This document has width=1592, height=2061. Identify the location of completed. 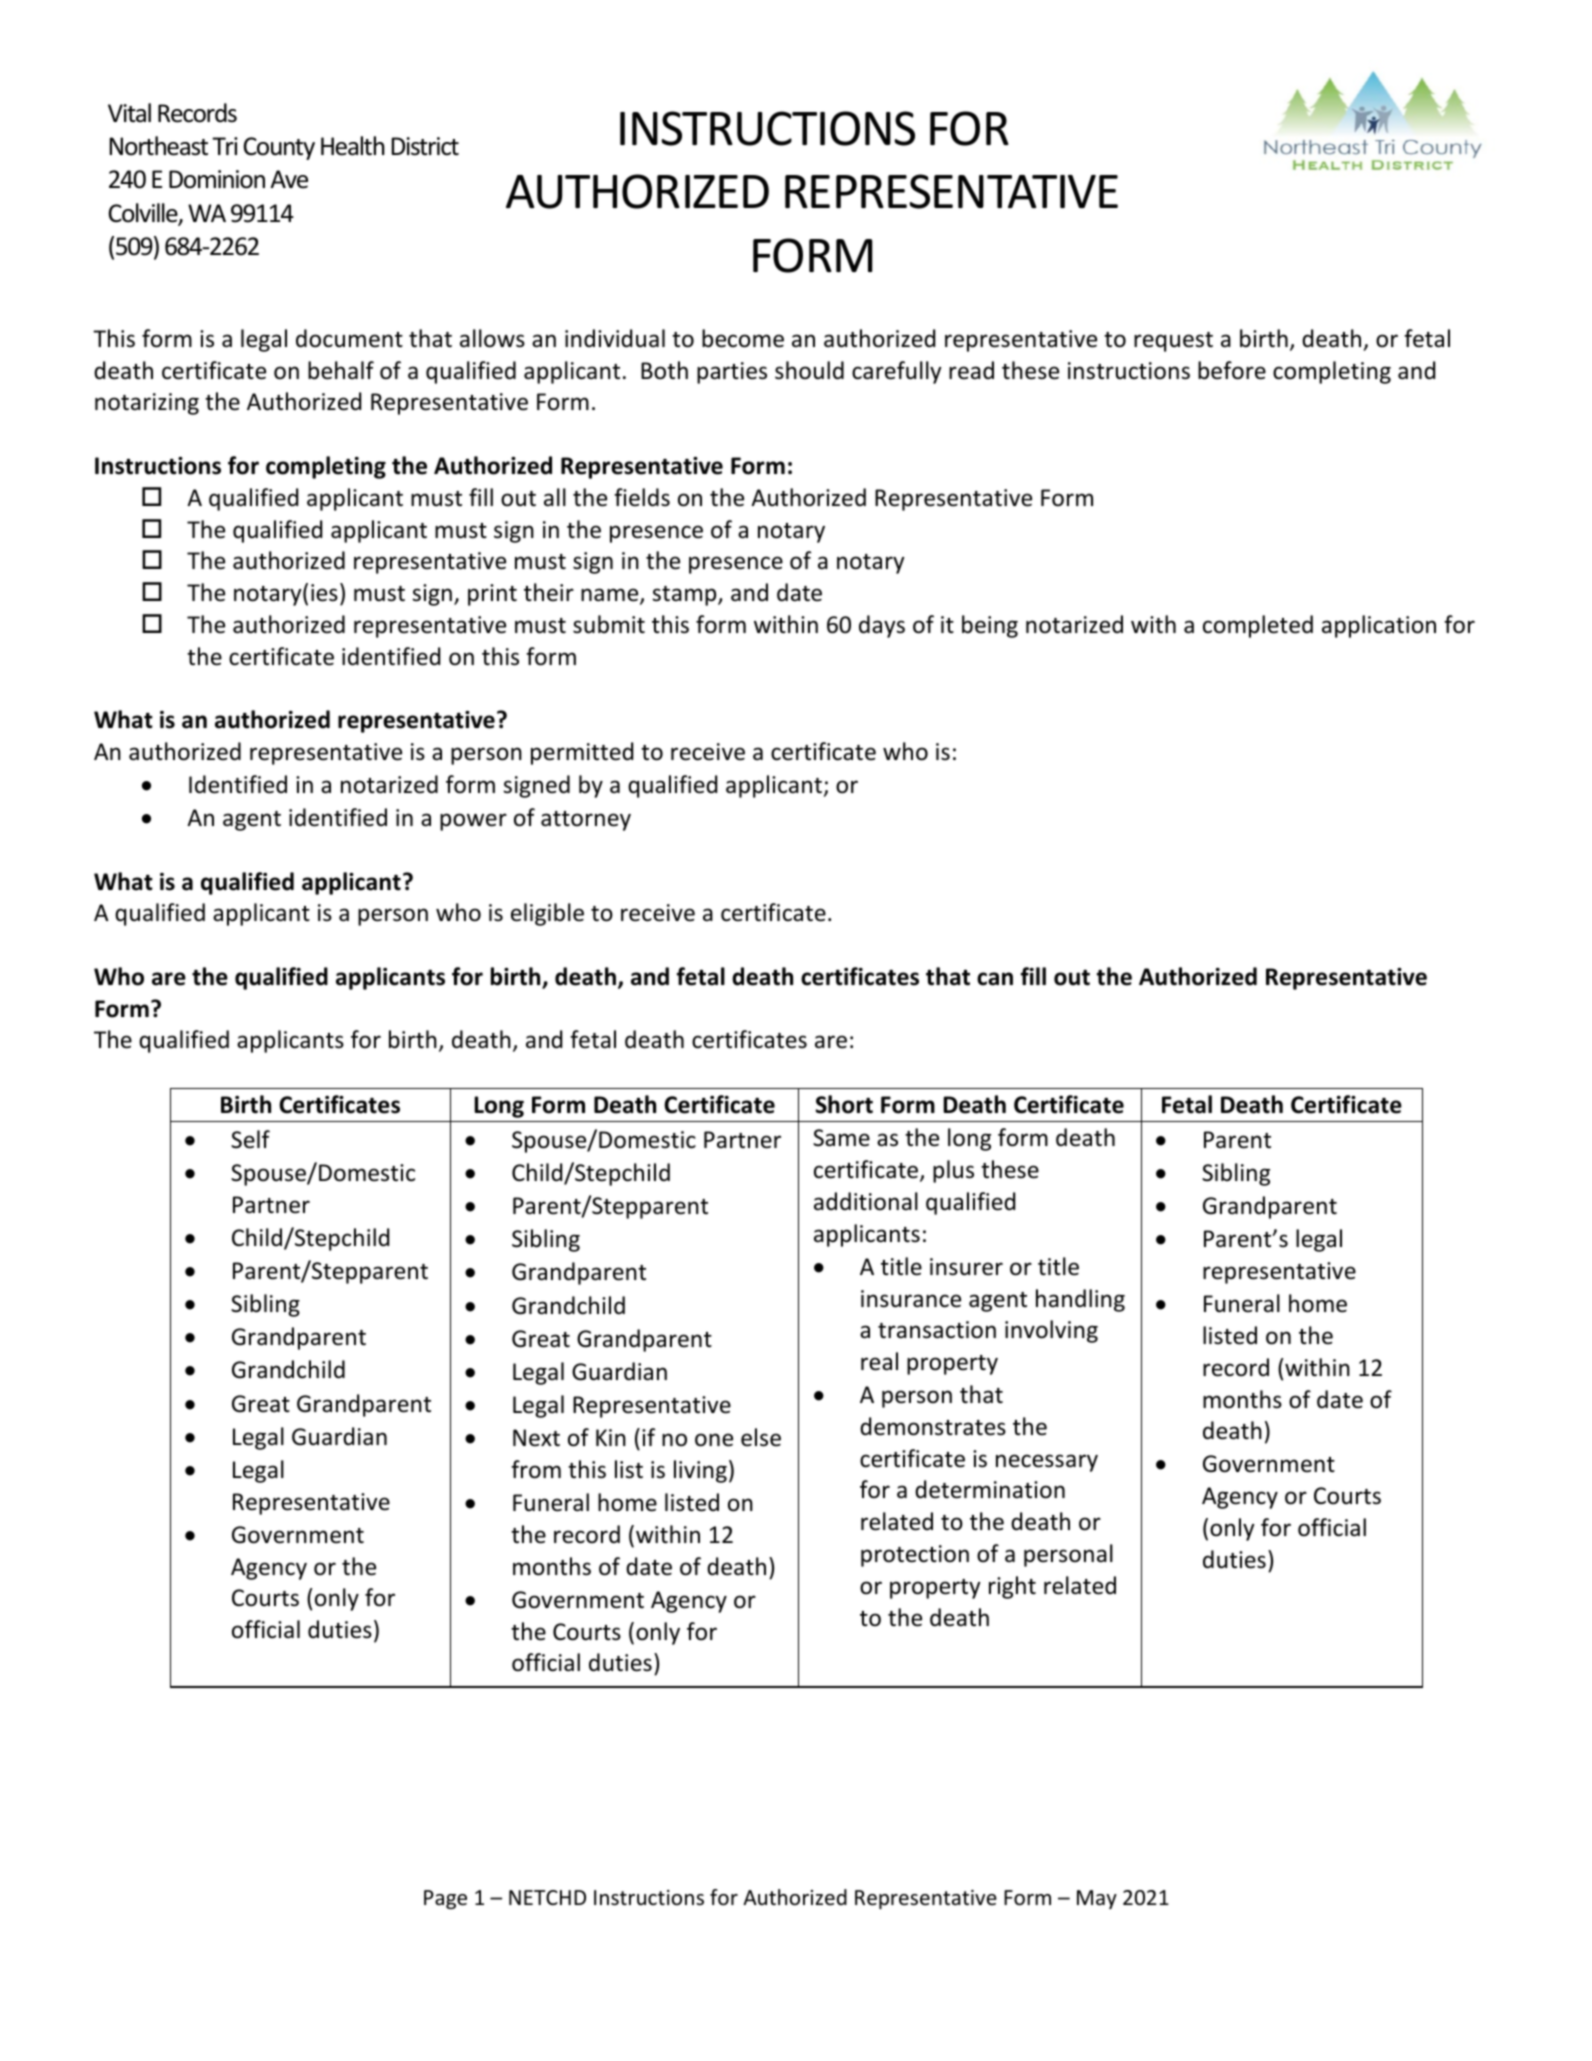
(1258, 626).
